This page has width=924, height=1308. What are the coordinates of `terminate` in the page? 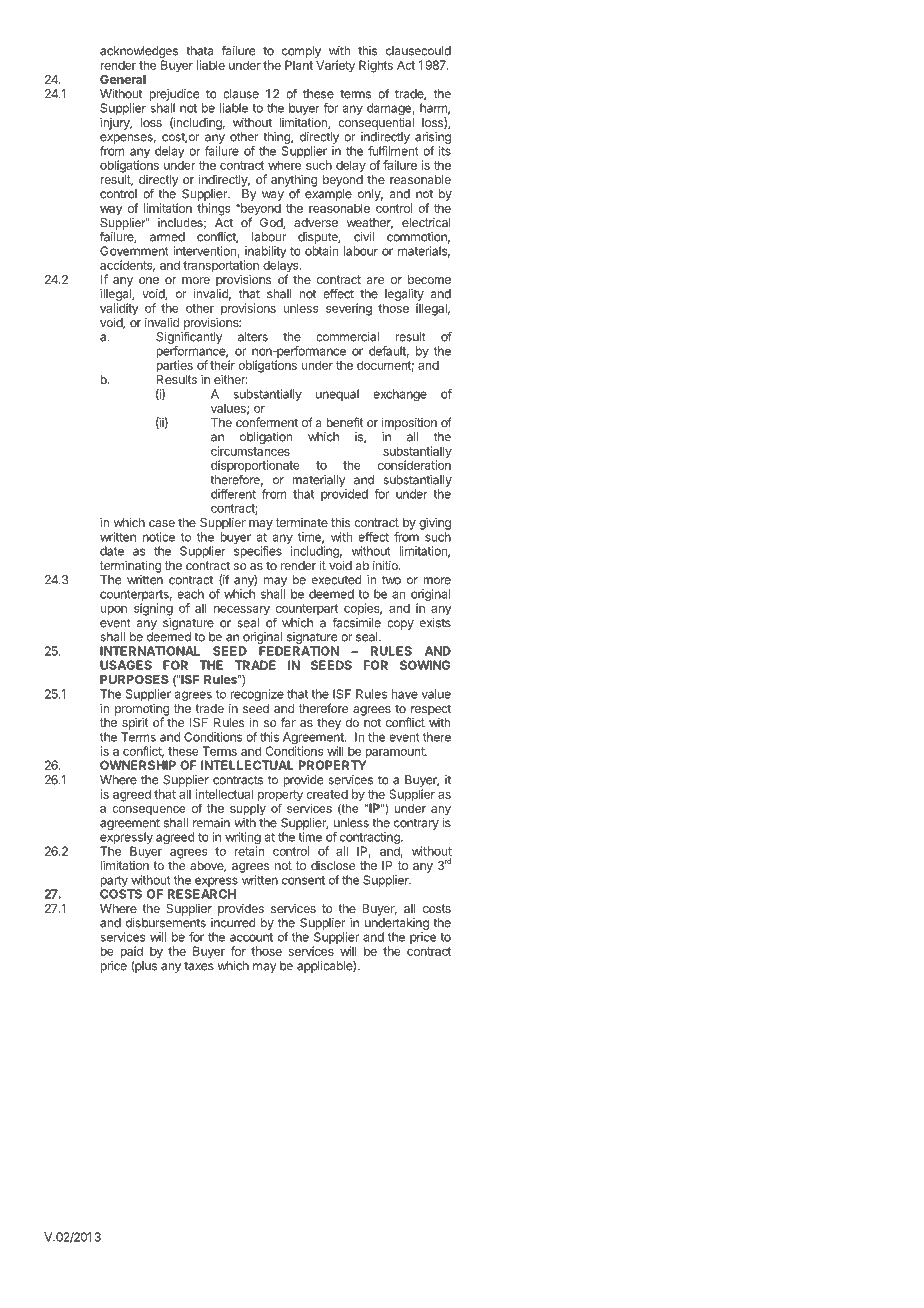 It's located at (302, 522).
